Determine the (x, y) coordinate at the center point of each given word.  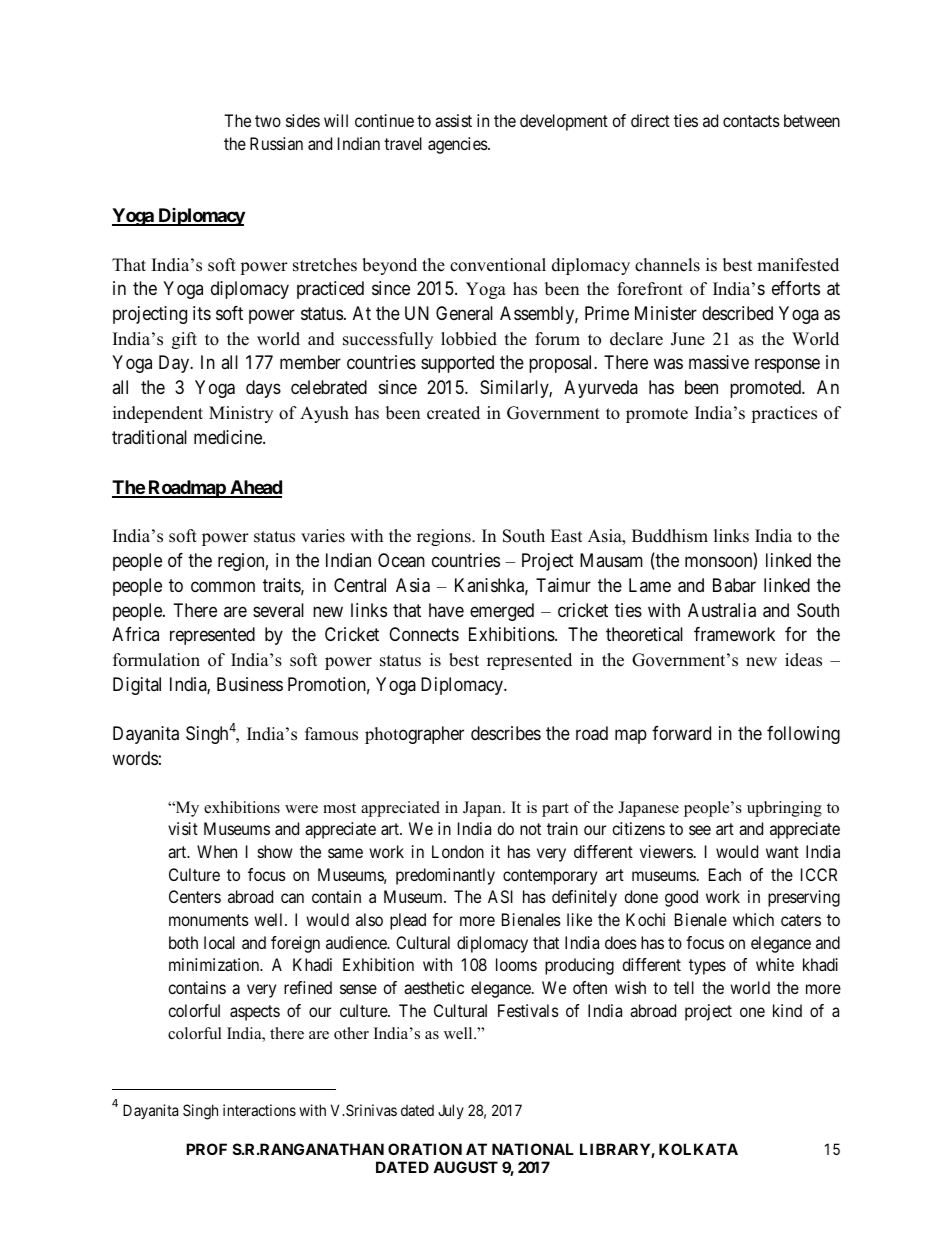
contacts (751, 121)
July (451, 1111)
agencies (458, 145)
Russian (276, 143)
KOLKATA (698, 1149)
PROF (206, 1149)
